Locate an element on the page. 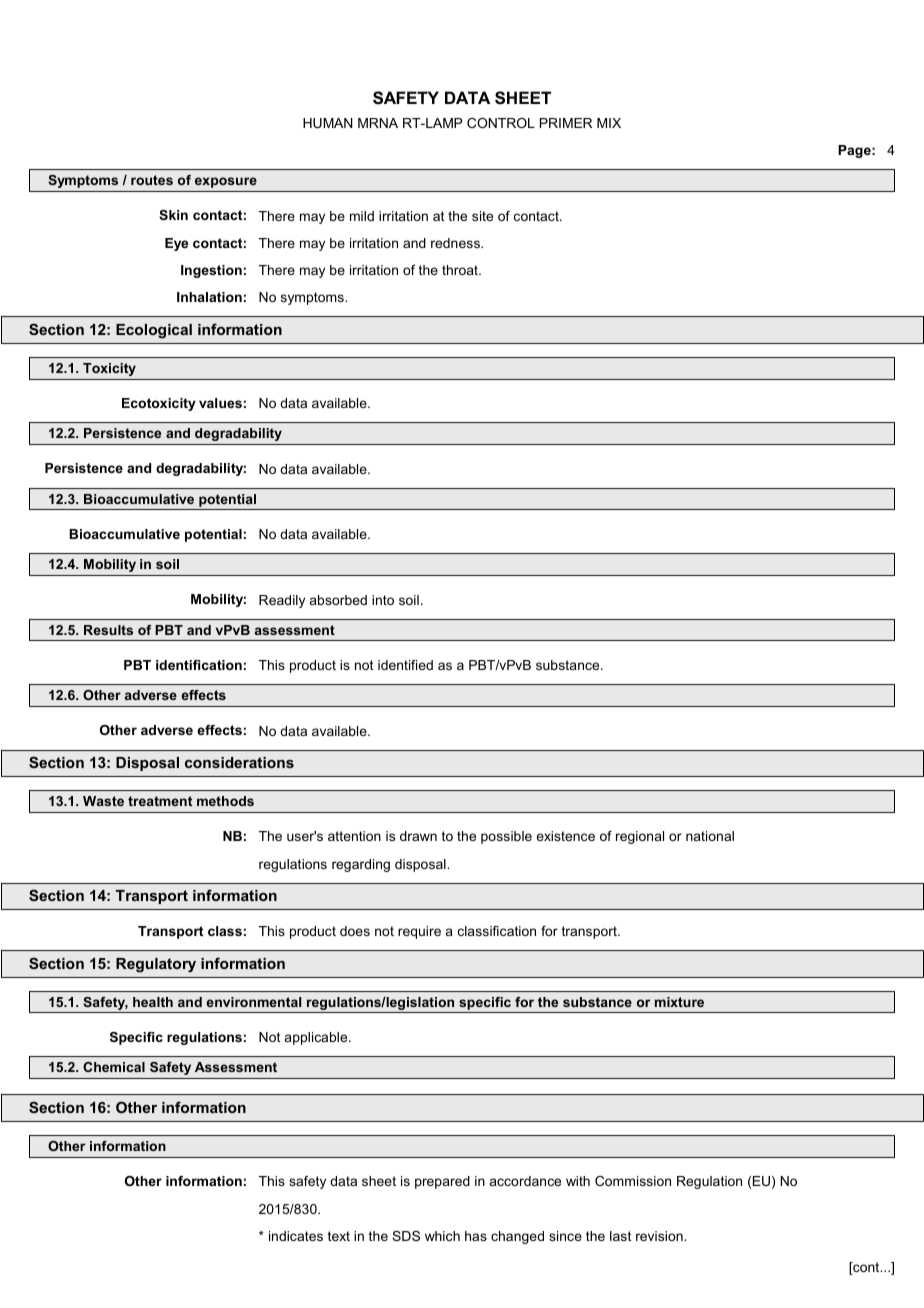  MRNA is located at coordinates (378, 123).
